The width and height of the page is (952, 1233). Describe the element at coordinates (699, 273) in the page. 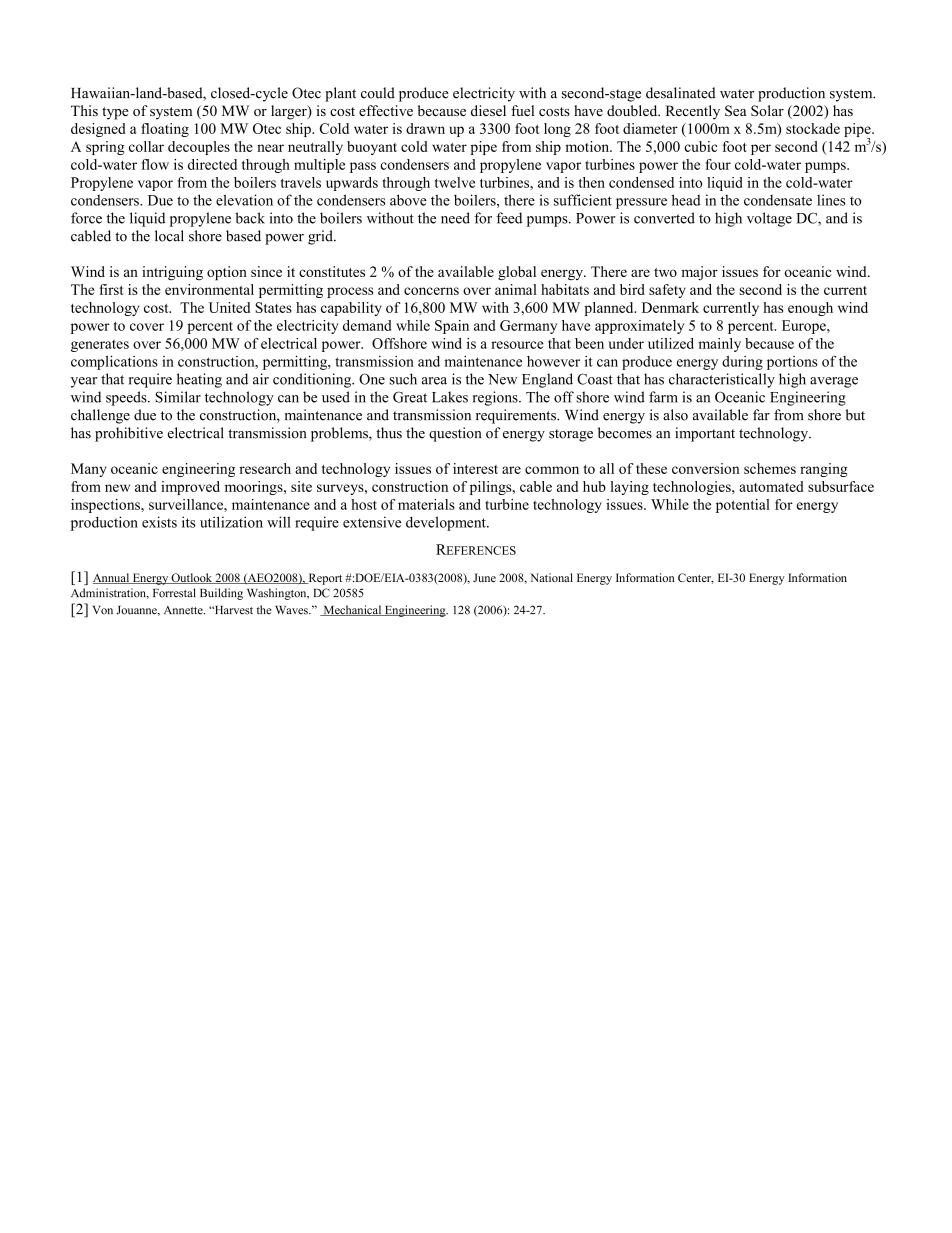

I see `major` at that location.
